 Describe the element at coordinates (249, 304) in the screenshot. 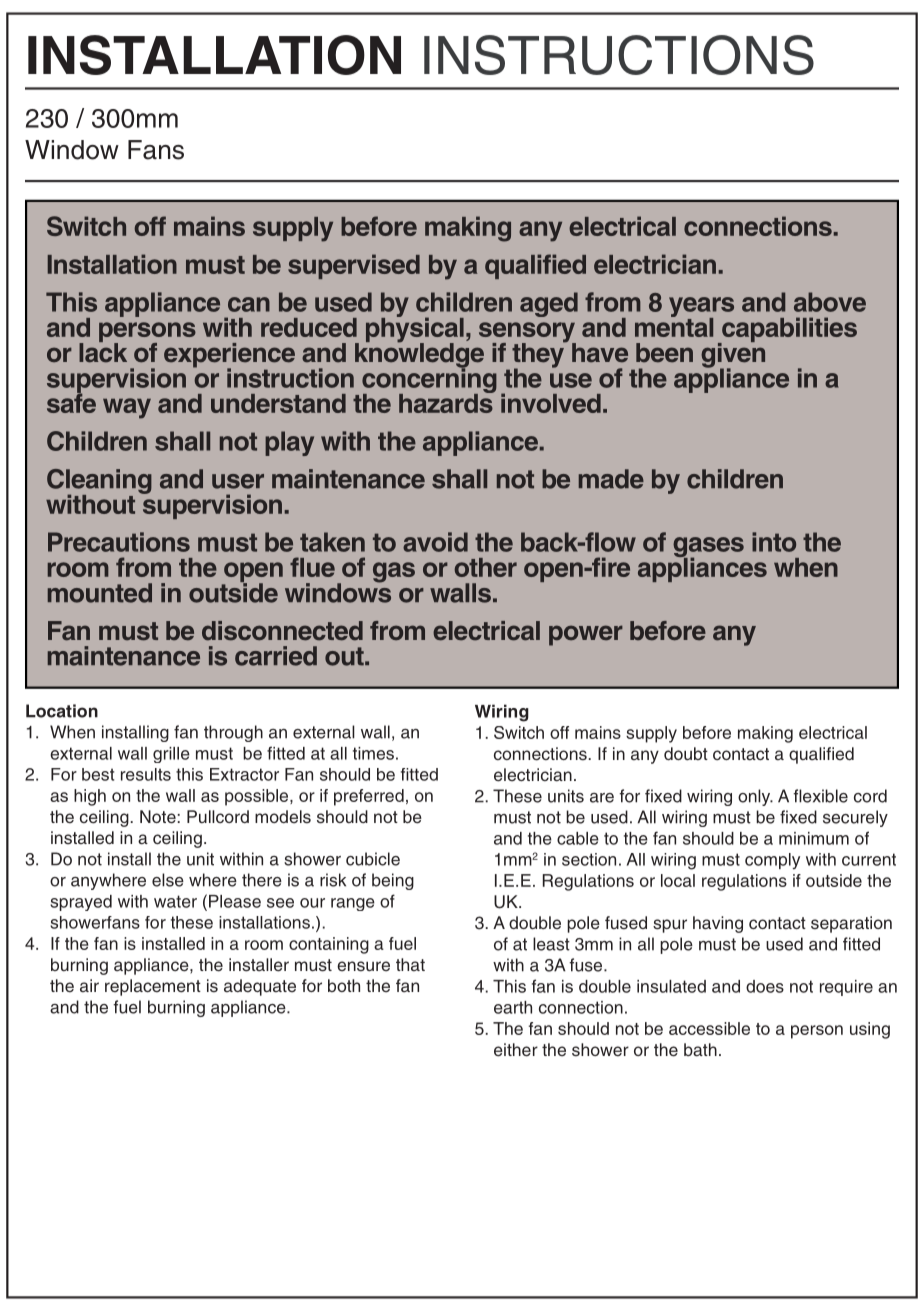

I see `can` at that location.
